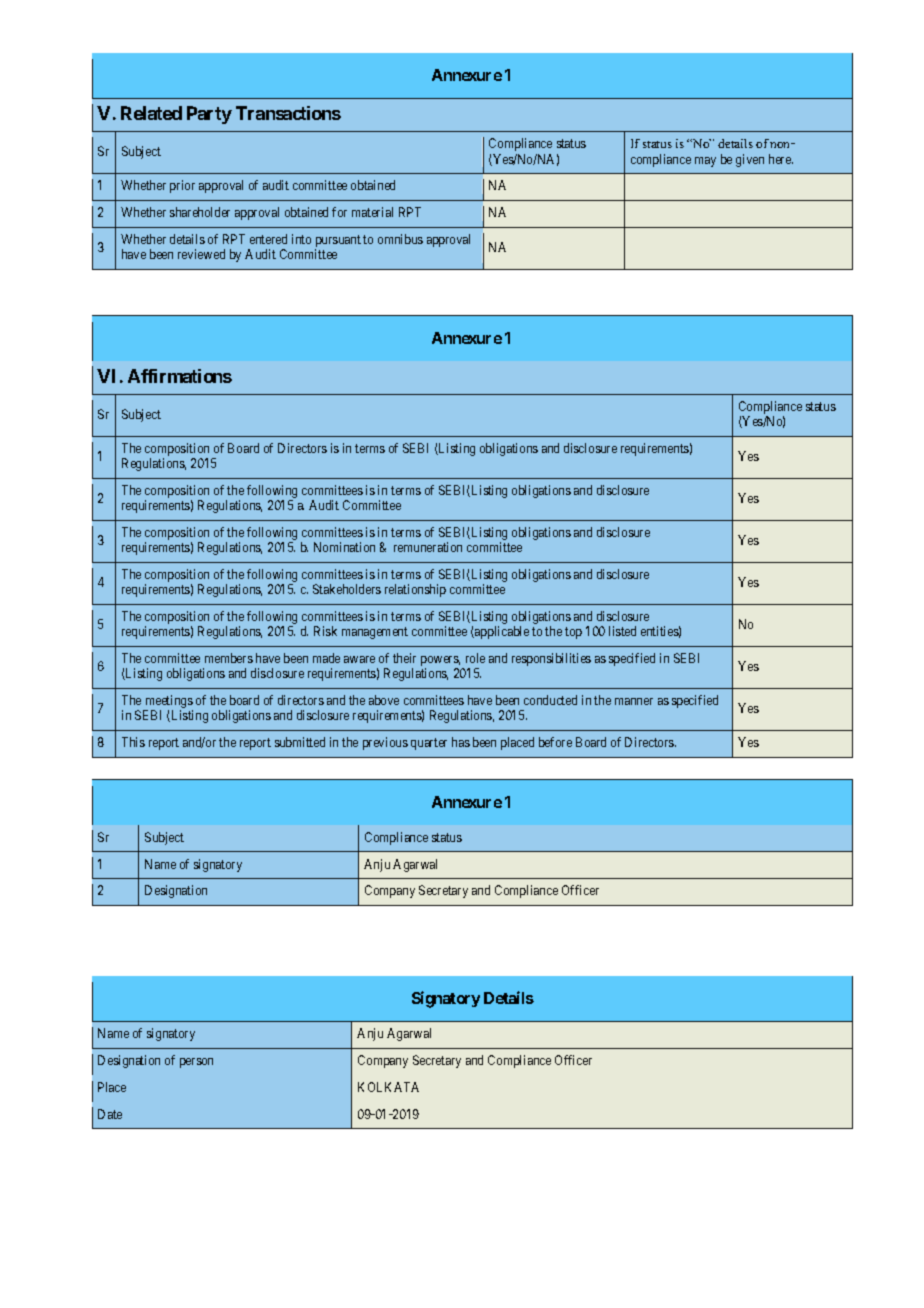  Describe the element at coordinates (229, 658) in the document. I see `members` at that location.
